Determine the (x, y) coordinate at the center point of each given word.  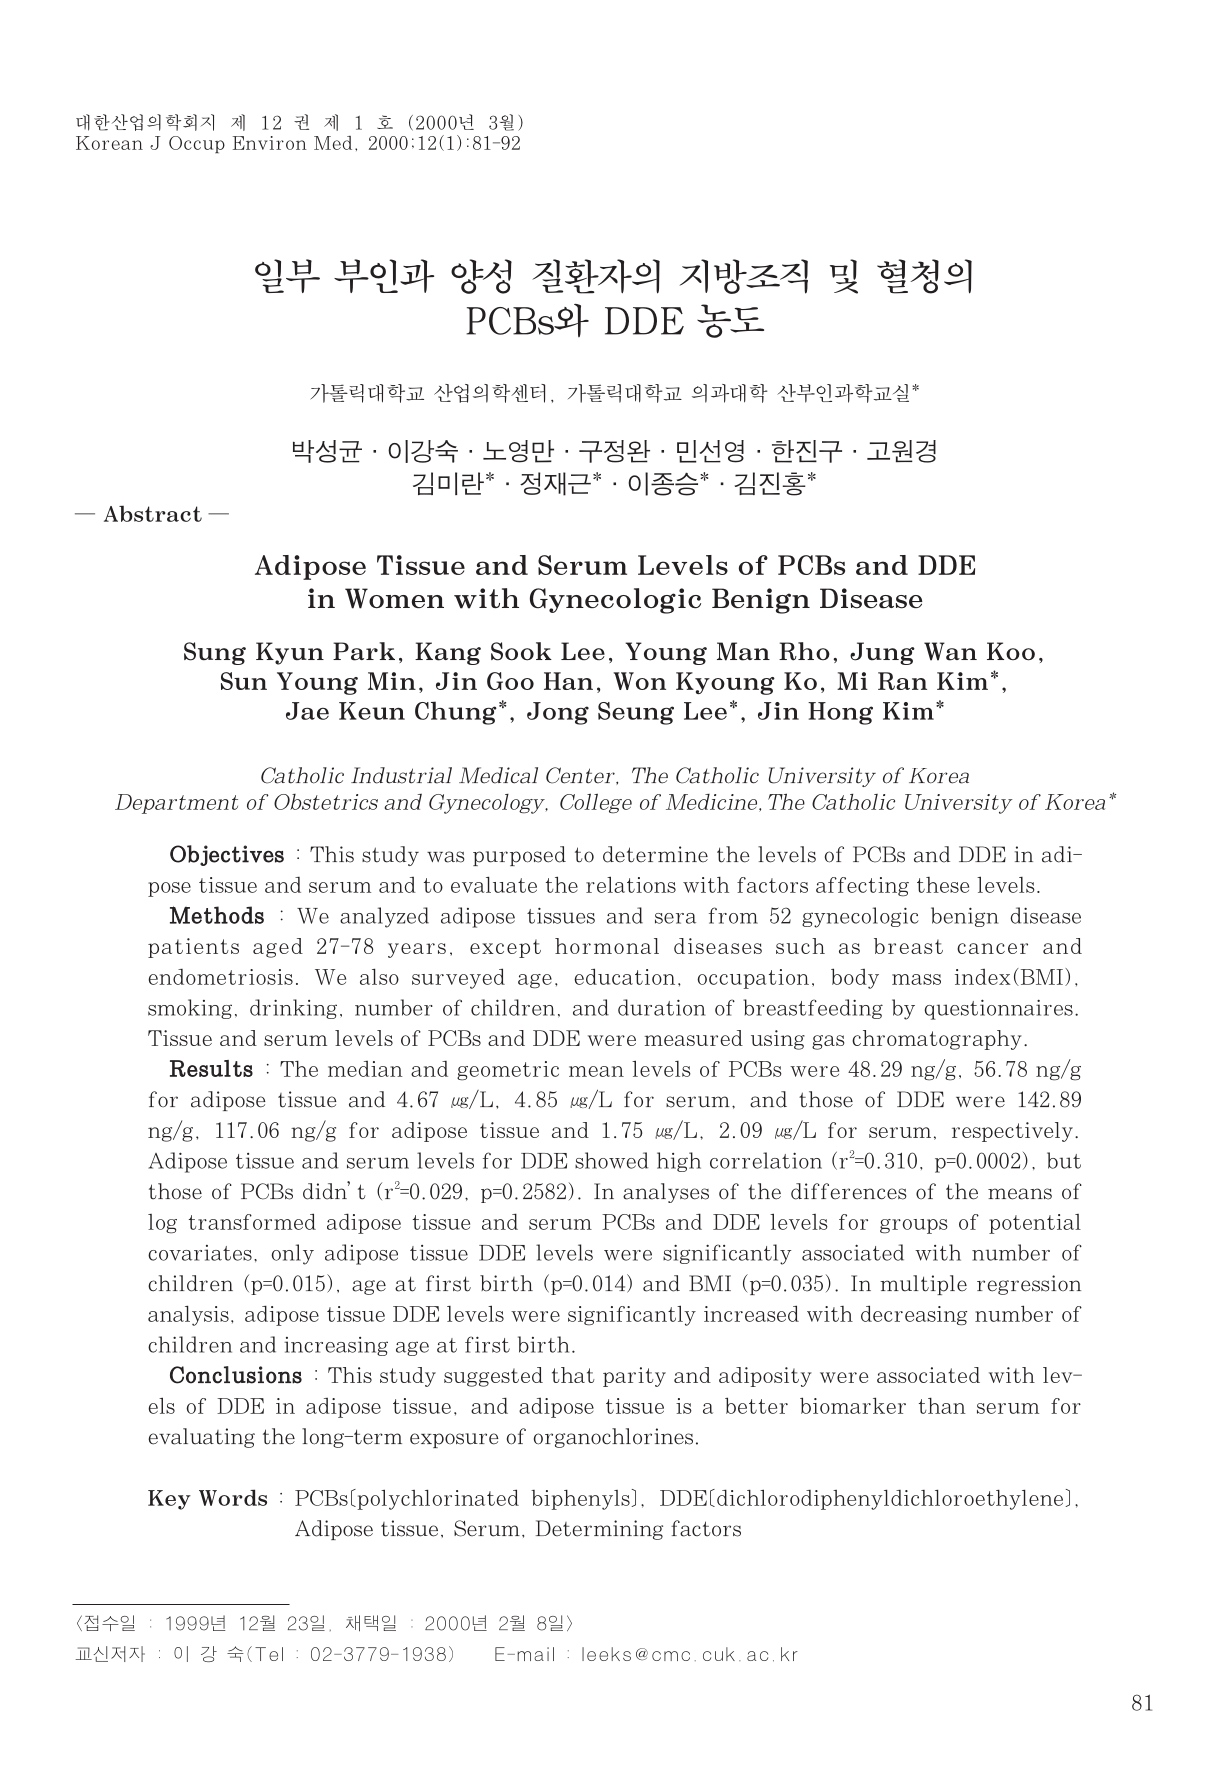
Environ (270, 143)
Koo (1011, 651)
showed (611, 1160)
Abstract (153, 513)
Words (233, 1497)
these (943, 885)
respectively (1012, 1132)
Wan (950, 651)
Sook (521, 651)
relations (631, 884)
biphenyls (581, 1500)
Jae (307, 711)
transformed (252, 1221)
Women (394, 598)
